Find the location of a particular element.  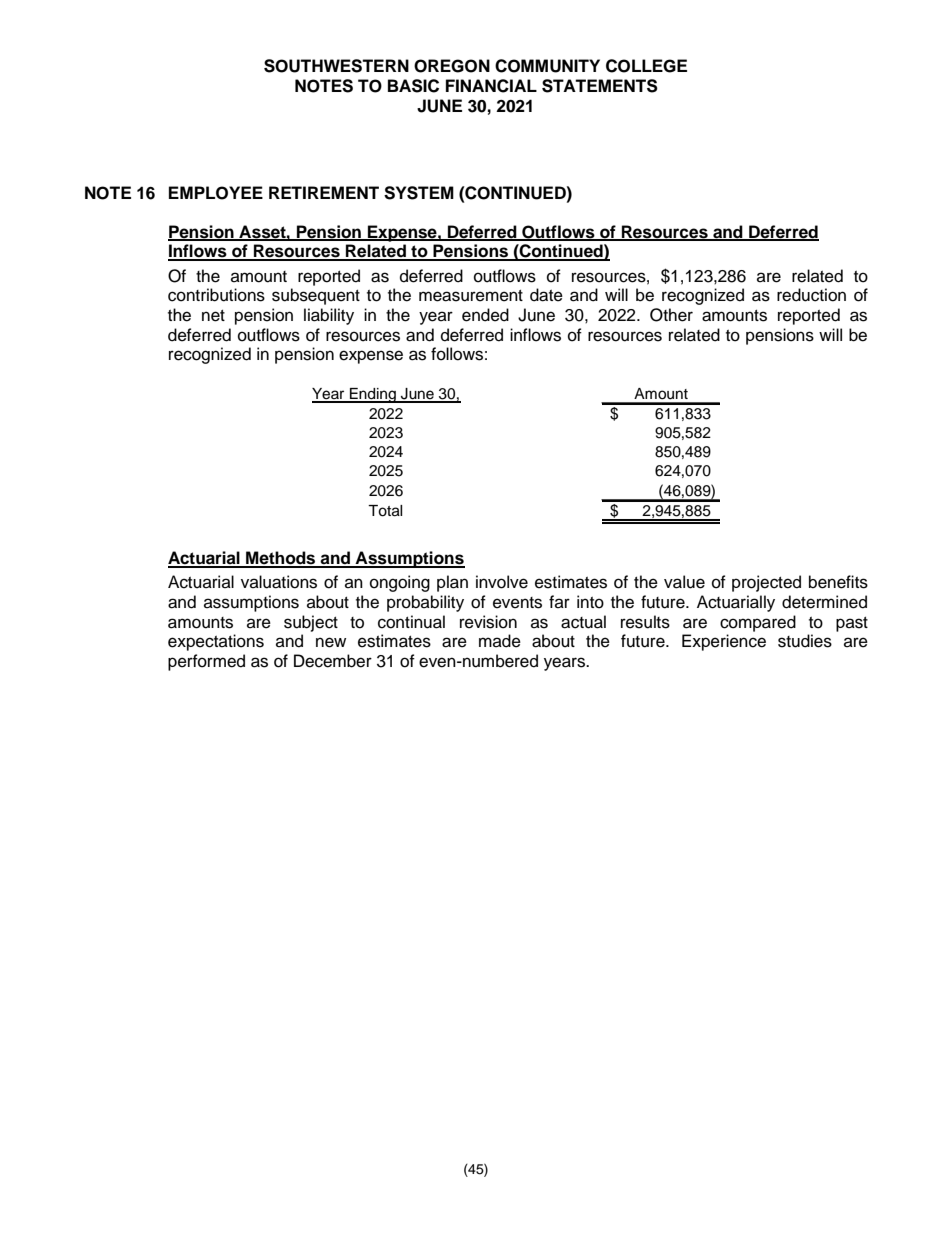

subsequent is located at coordinates (316, 296).
